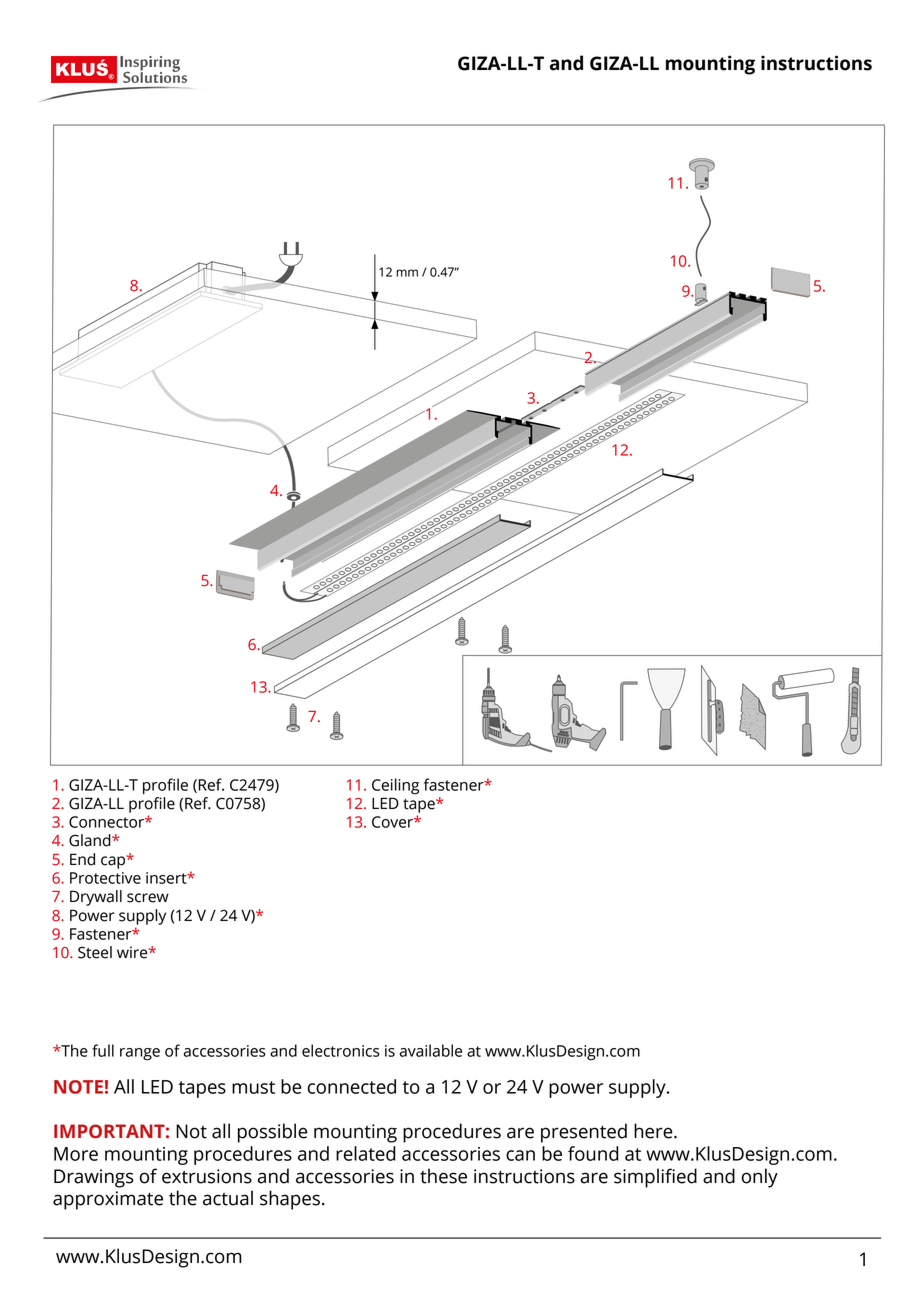  I want to click on wire, so click(133, 952).
